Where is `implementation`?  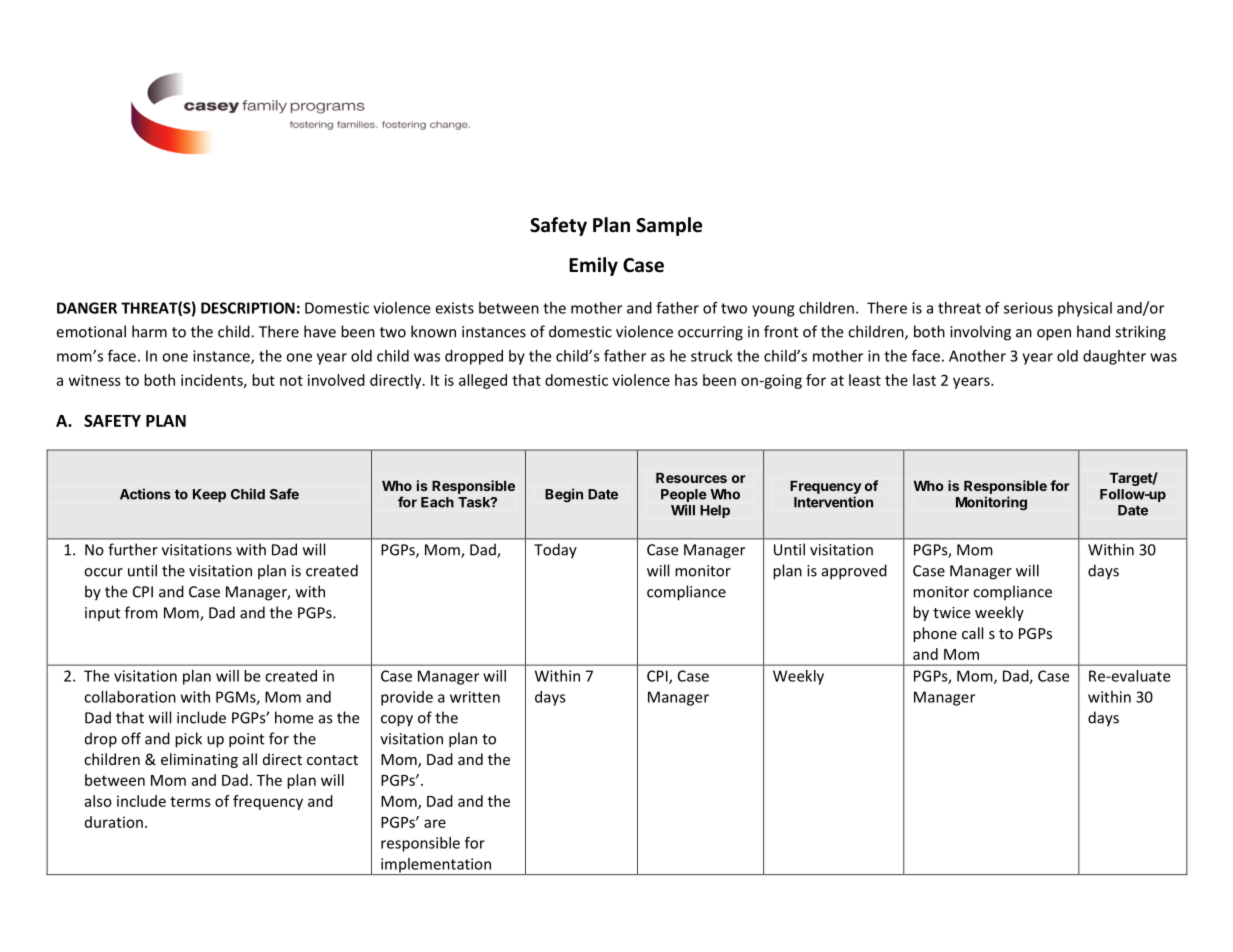 implementation is located at coordinates (436, 866).
